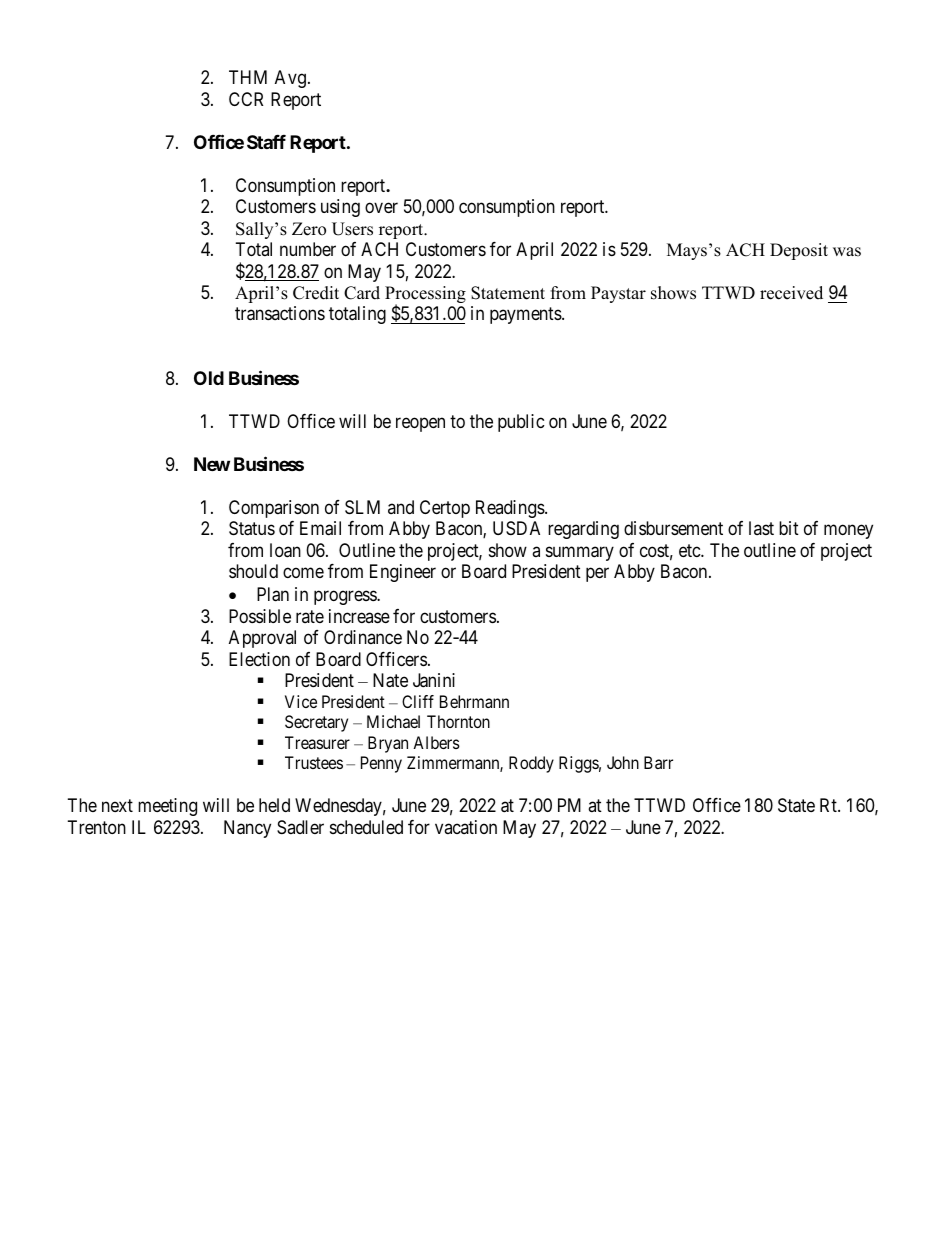 The width and height of the document is (952, 1233). Describe the element at coordinates (280, 313) in the document. I see `transactions` at that location.
